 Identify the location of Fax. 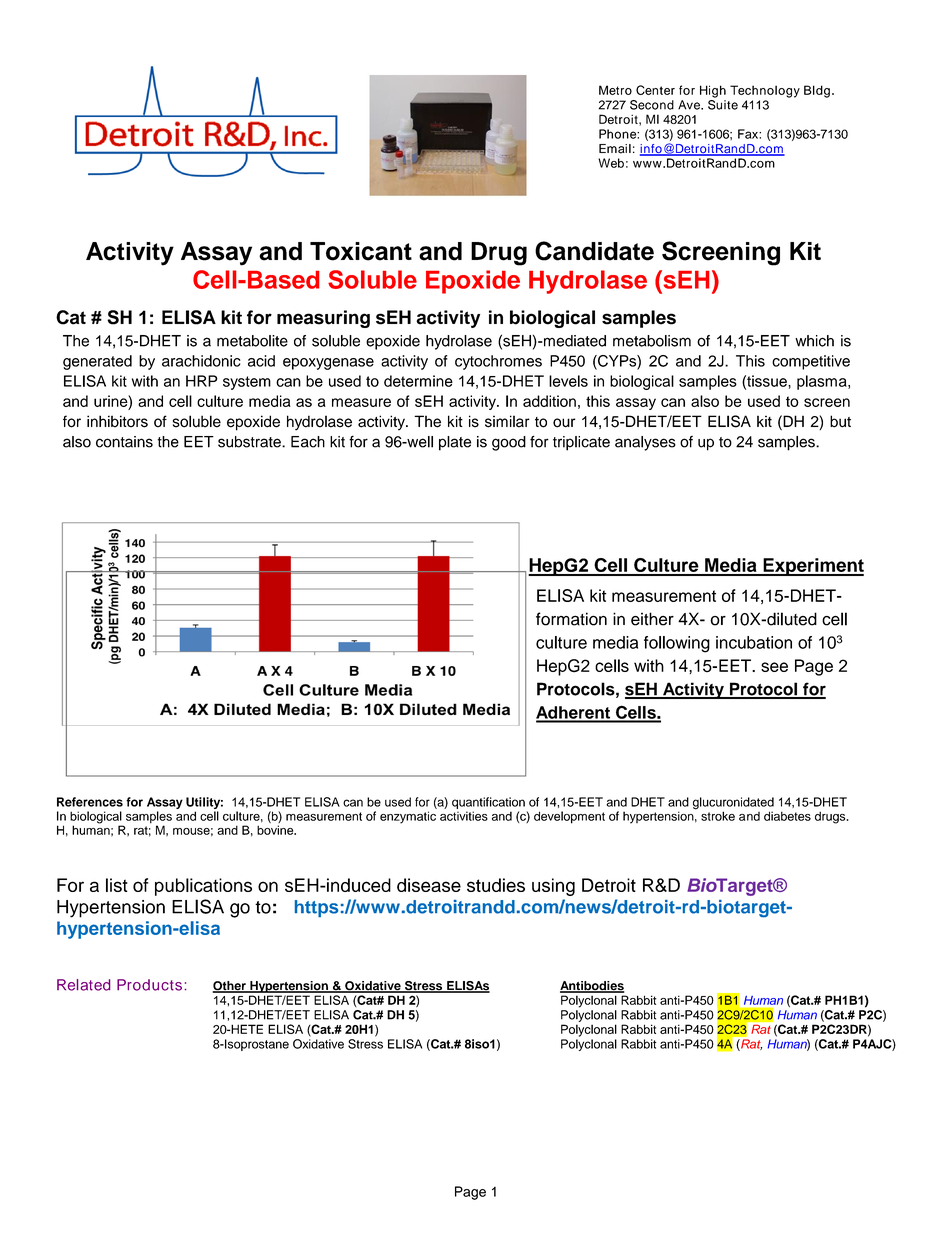
(749, 134).
